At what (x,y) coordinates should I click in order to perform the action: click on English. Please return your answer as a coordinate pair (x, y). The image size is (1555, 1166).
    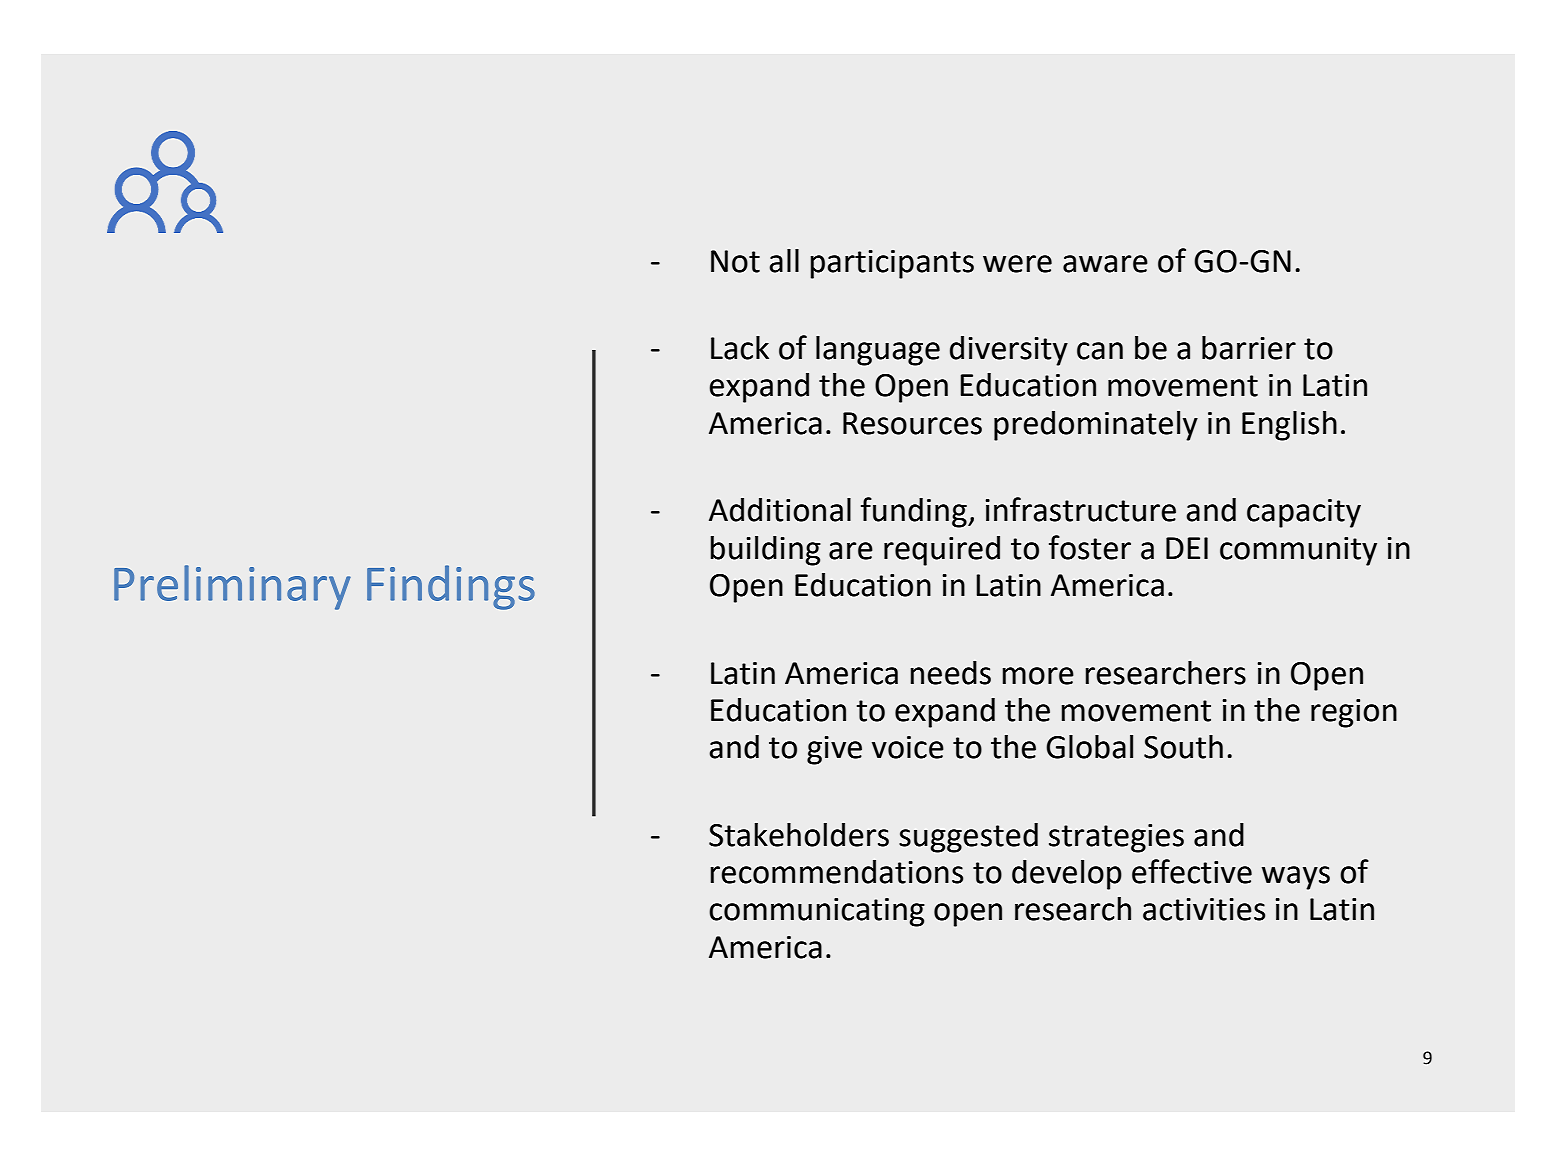
    Looking at the image, I should click on (1289, 426).
